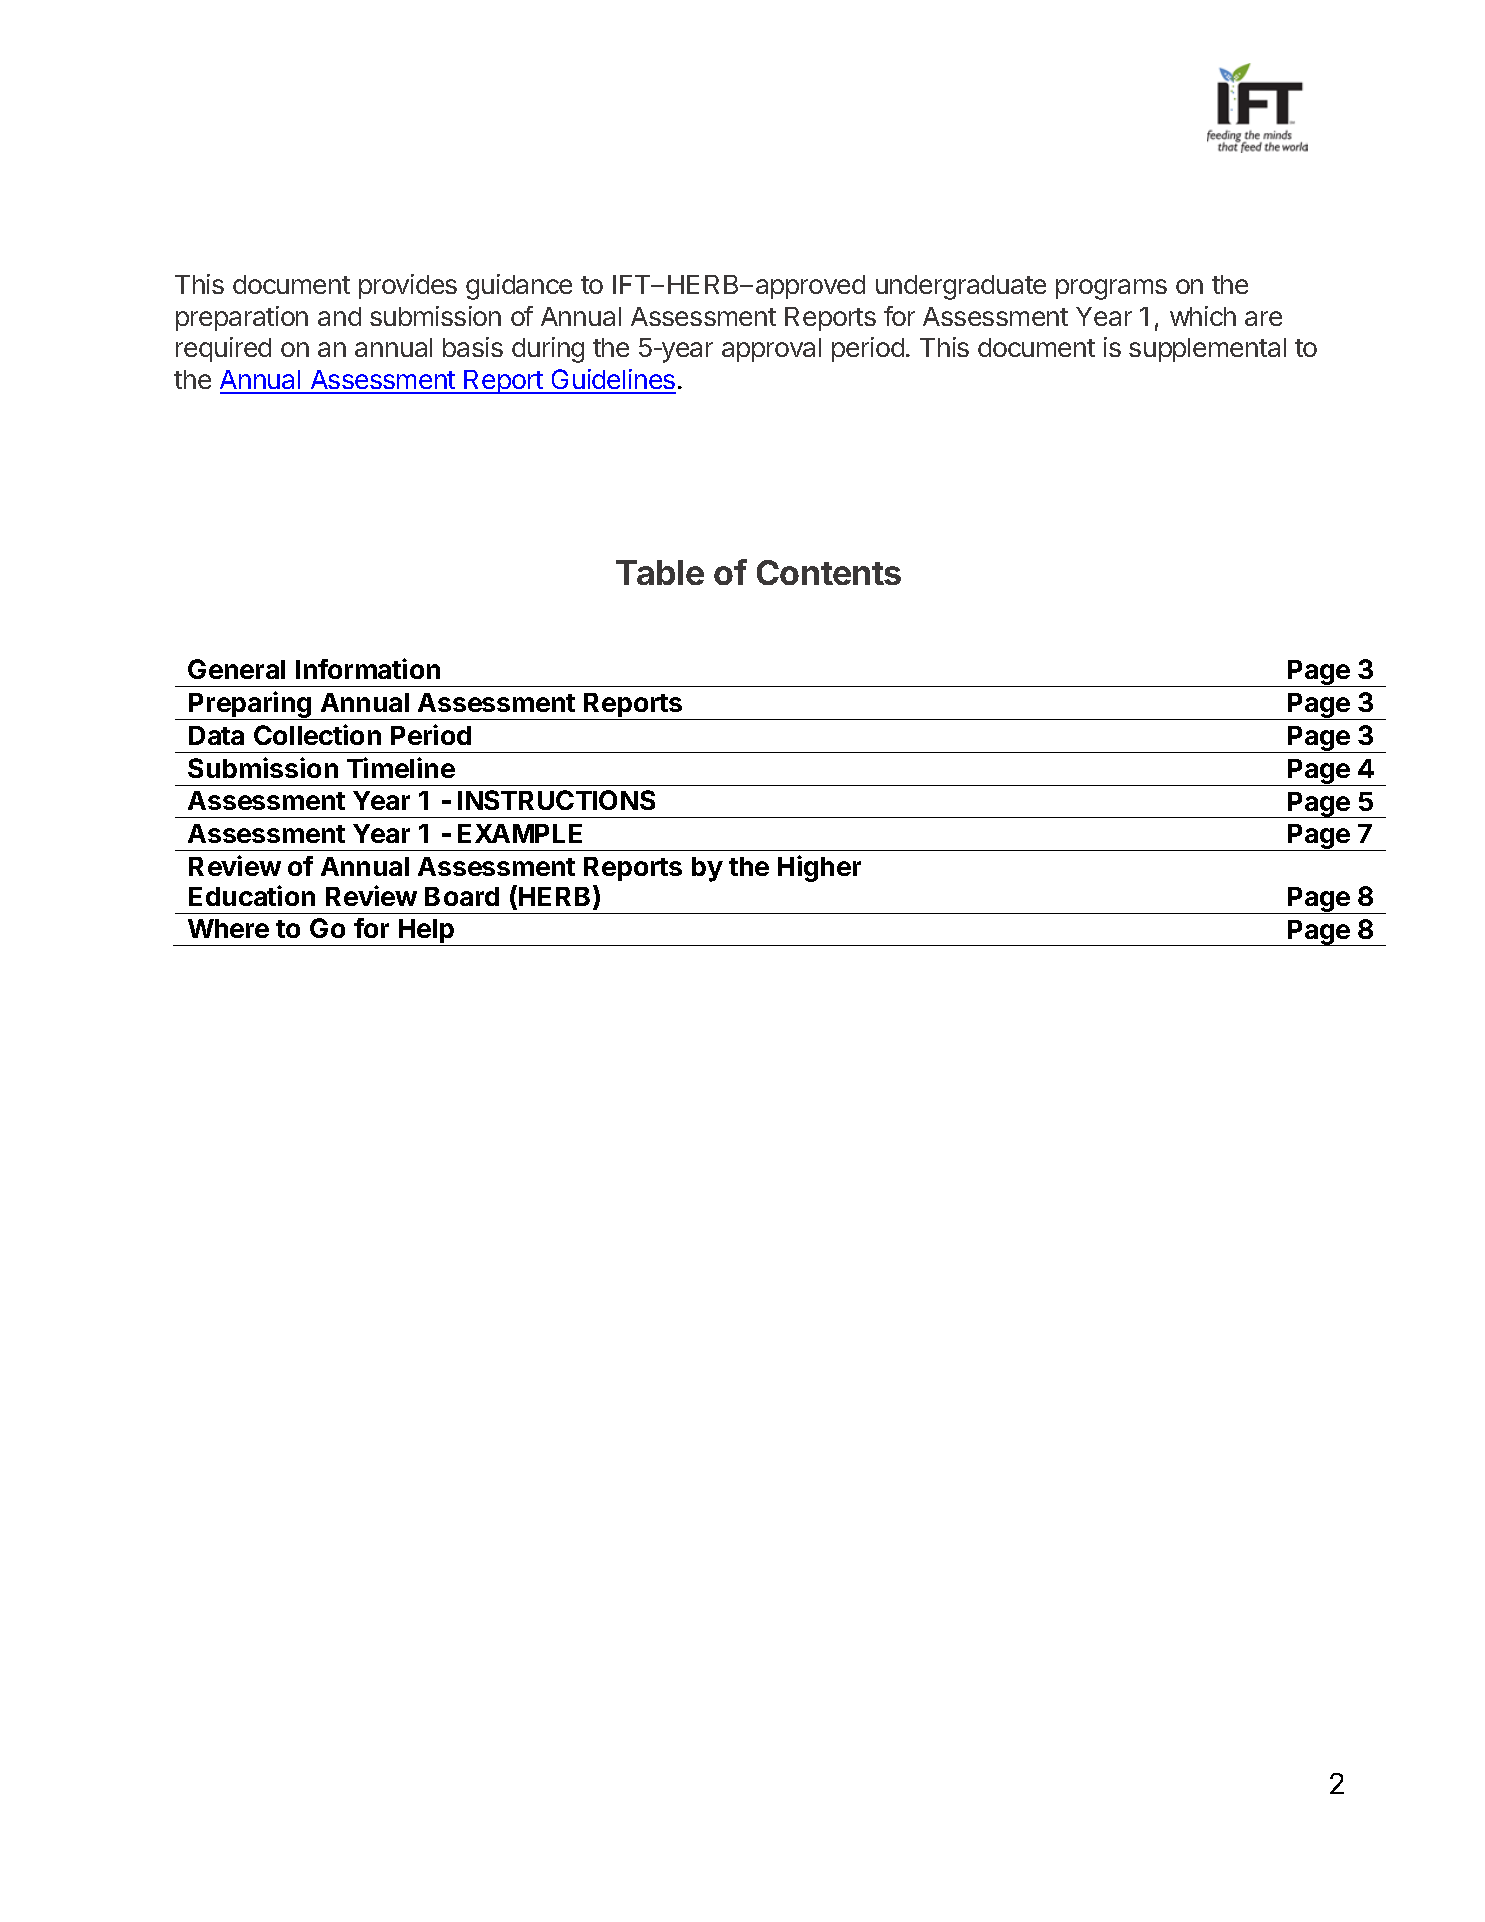  Describe the element at coordinates (462, 896) in the screenshot. I see `Board` at that location.
